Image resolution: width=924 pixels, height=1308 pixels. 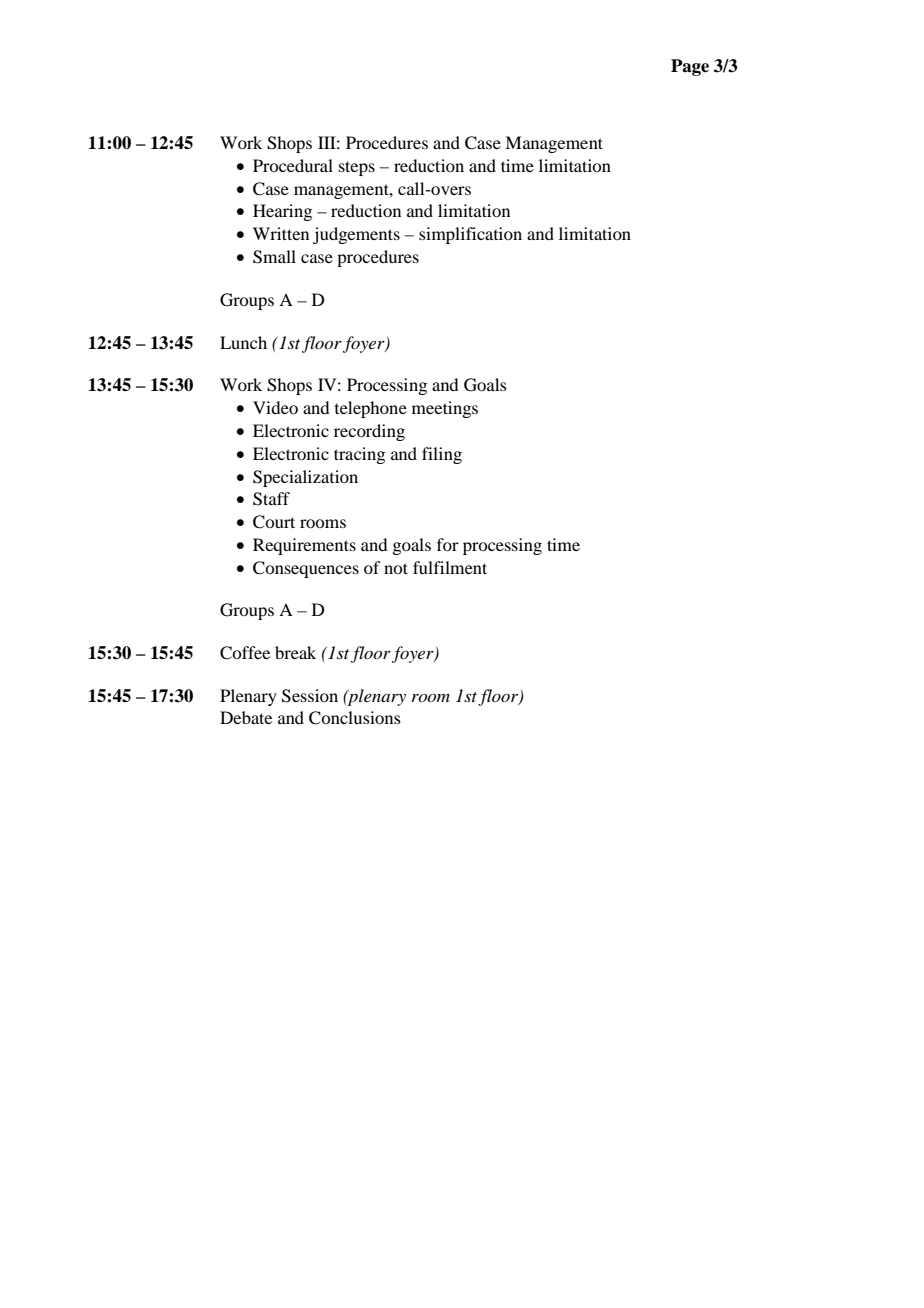 What do you see at coordinates (304, 546) in the screenshot?
I see `Requirements` at bounding box center [304, 546].
